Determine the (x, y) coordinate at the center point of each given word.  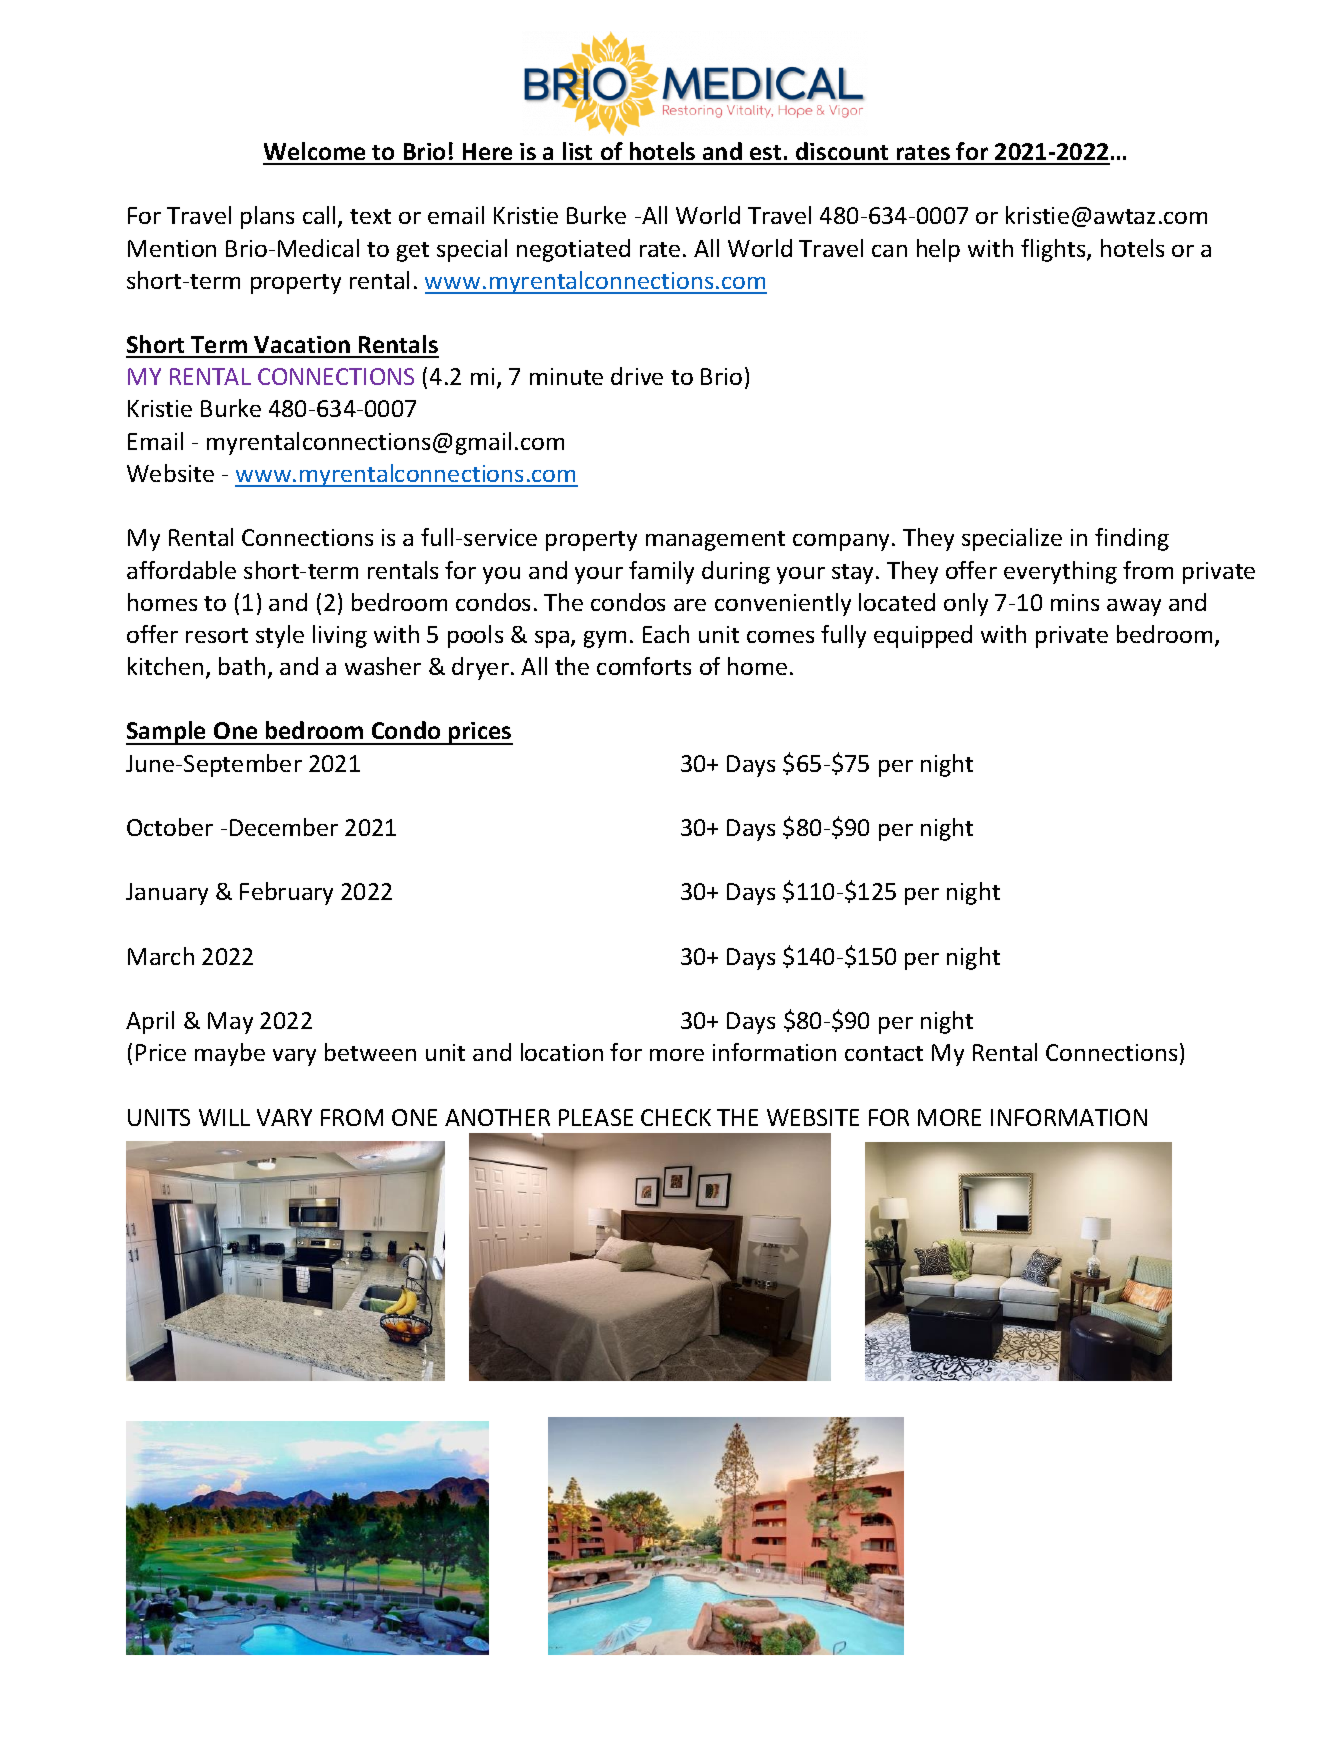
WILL (224, 1117)
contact (884, 1053)
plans (267, 217)
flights (1054, 250)
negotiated (573, 250)
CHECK (676, 1117)
